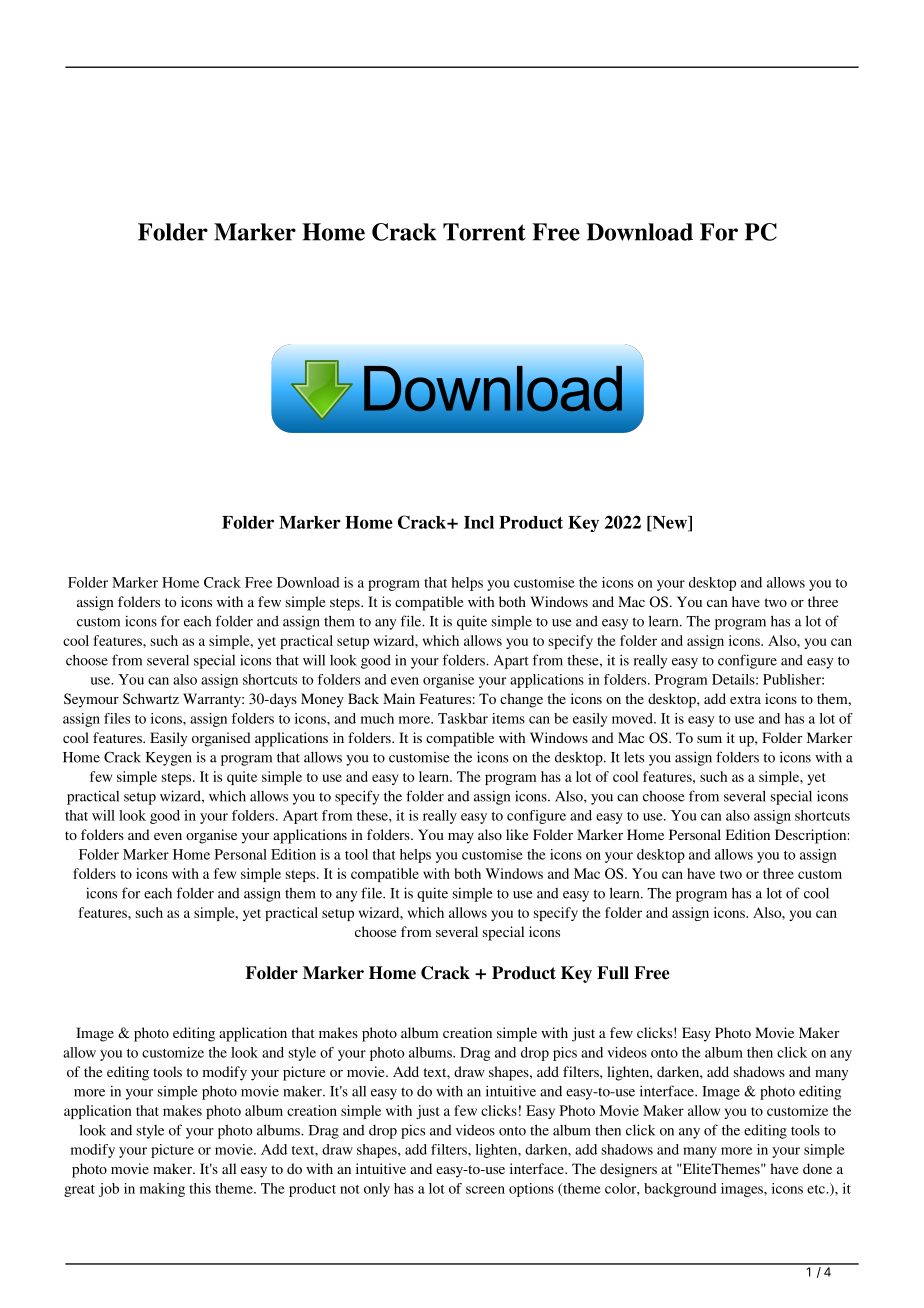  What do you see at coordinates (670, 523) in the screenshot?
I see `New` at bounding box center [670, 523].
